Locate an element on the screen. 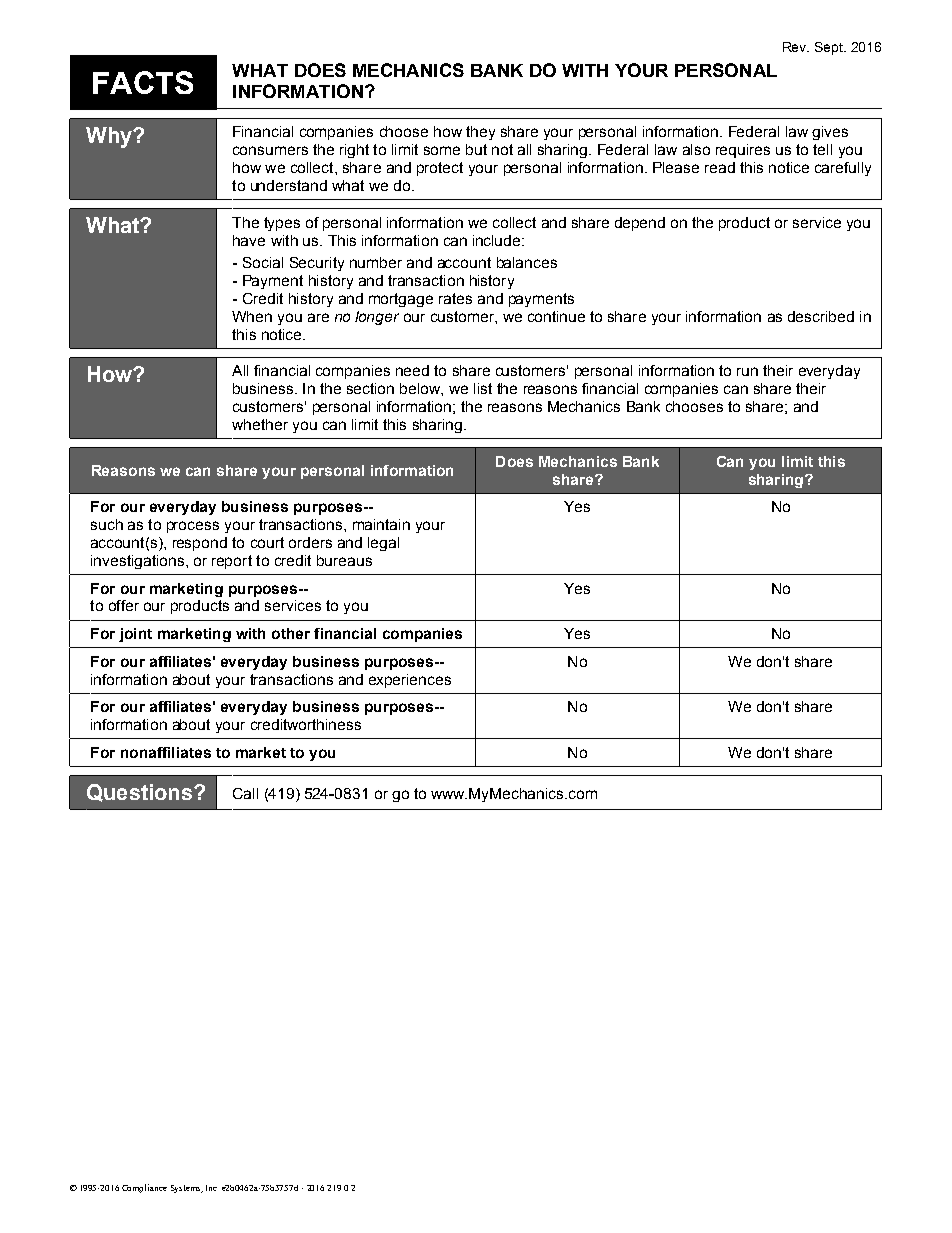 The image size is (952, 1233). joint is located at coordinates (135, 635).
